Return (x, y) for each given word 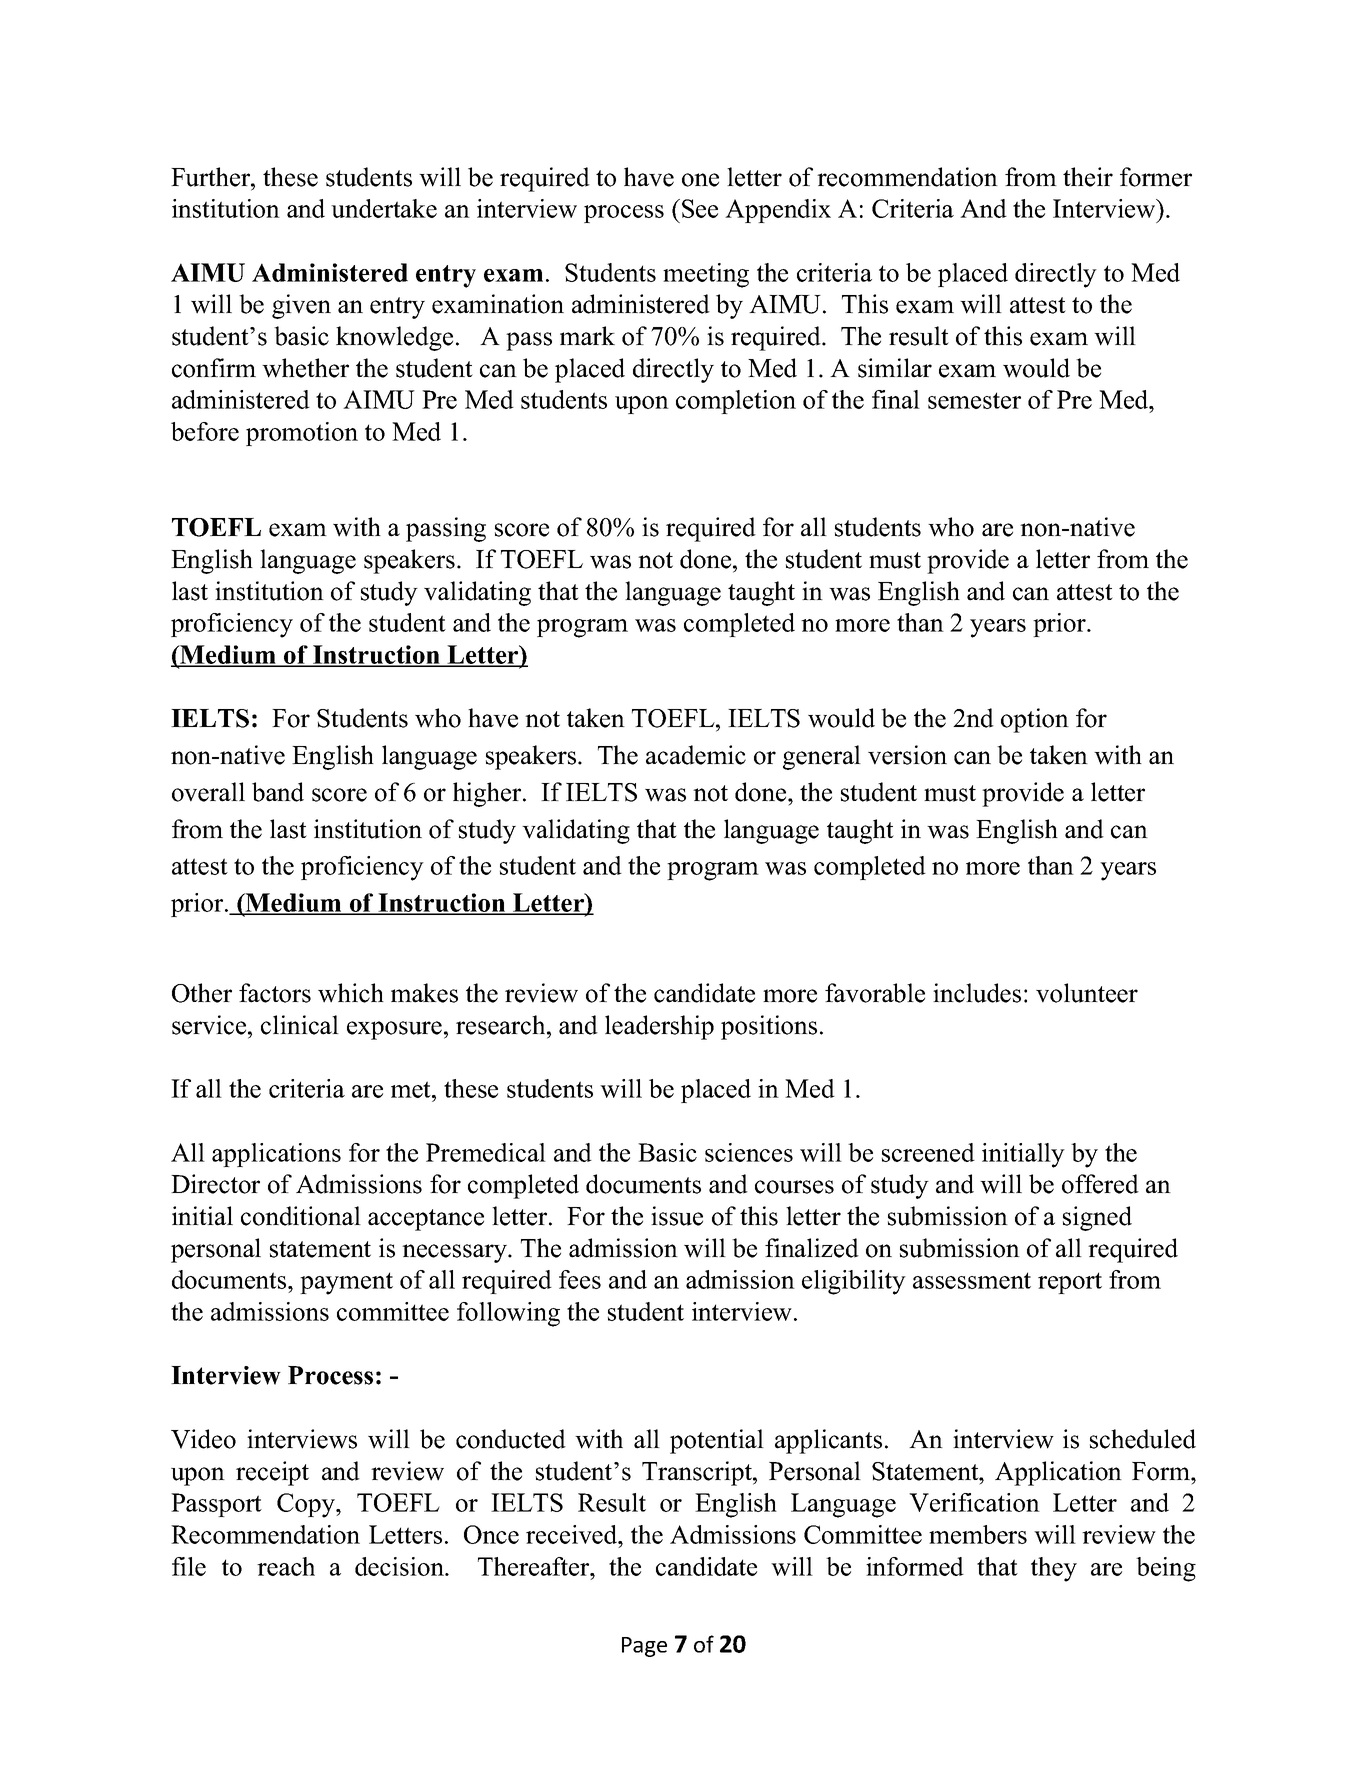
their (1088, 177)
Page (644, 1647)
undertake (384, 208)
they (1054, 1569)
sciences (749, 1152)
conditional (301, 1216)
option (1035, 720)
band (278, 792)
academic (696, 755)
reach (286, 1566)
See (698, 208)
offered (1100, 1184)
